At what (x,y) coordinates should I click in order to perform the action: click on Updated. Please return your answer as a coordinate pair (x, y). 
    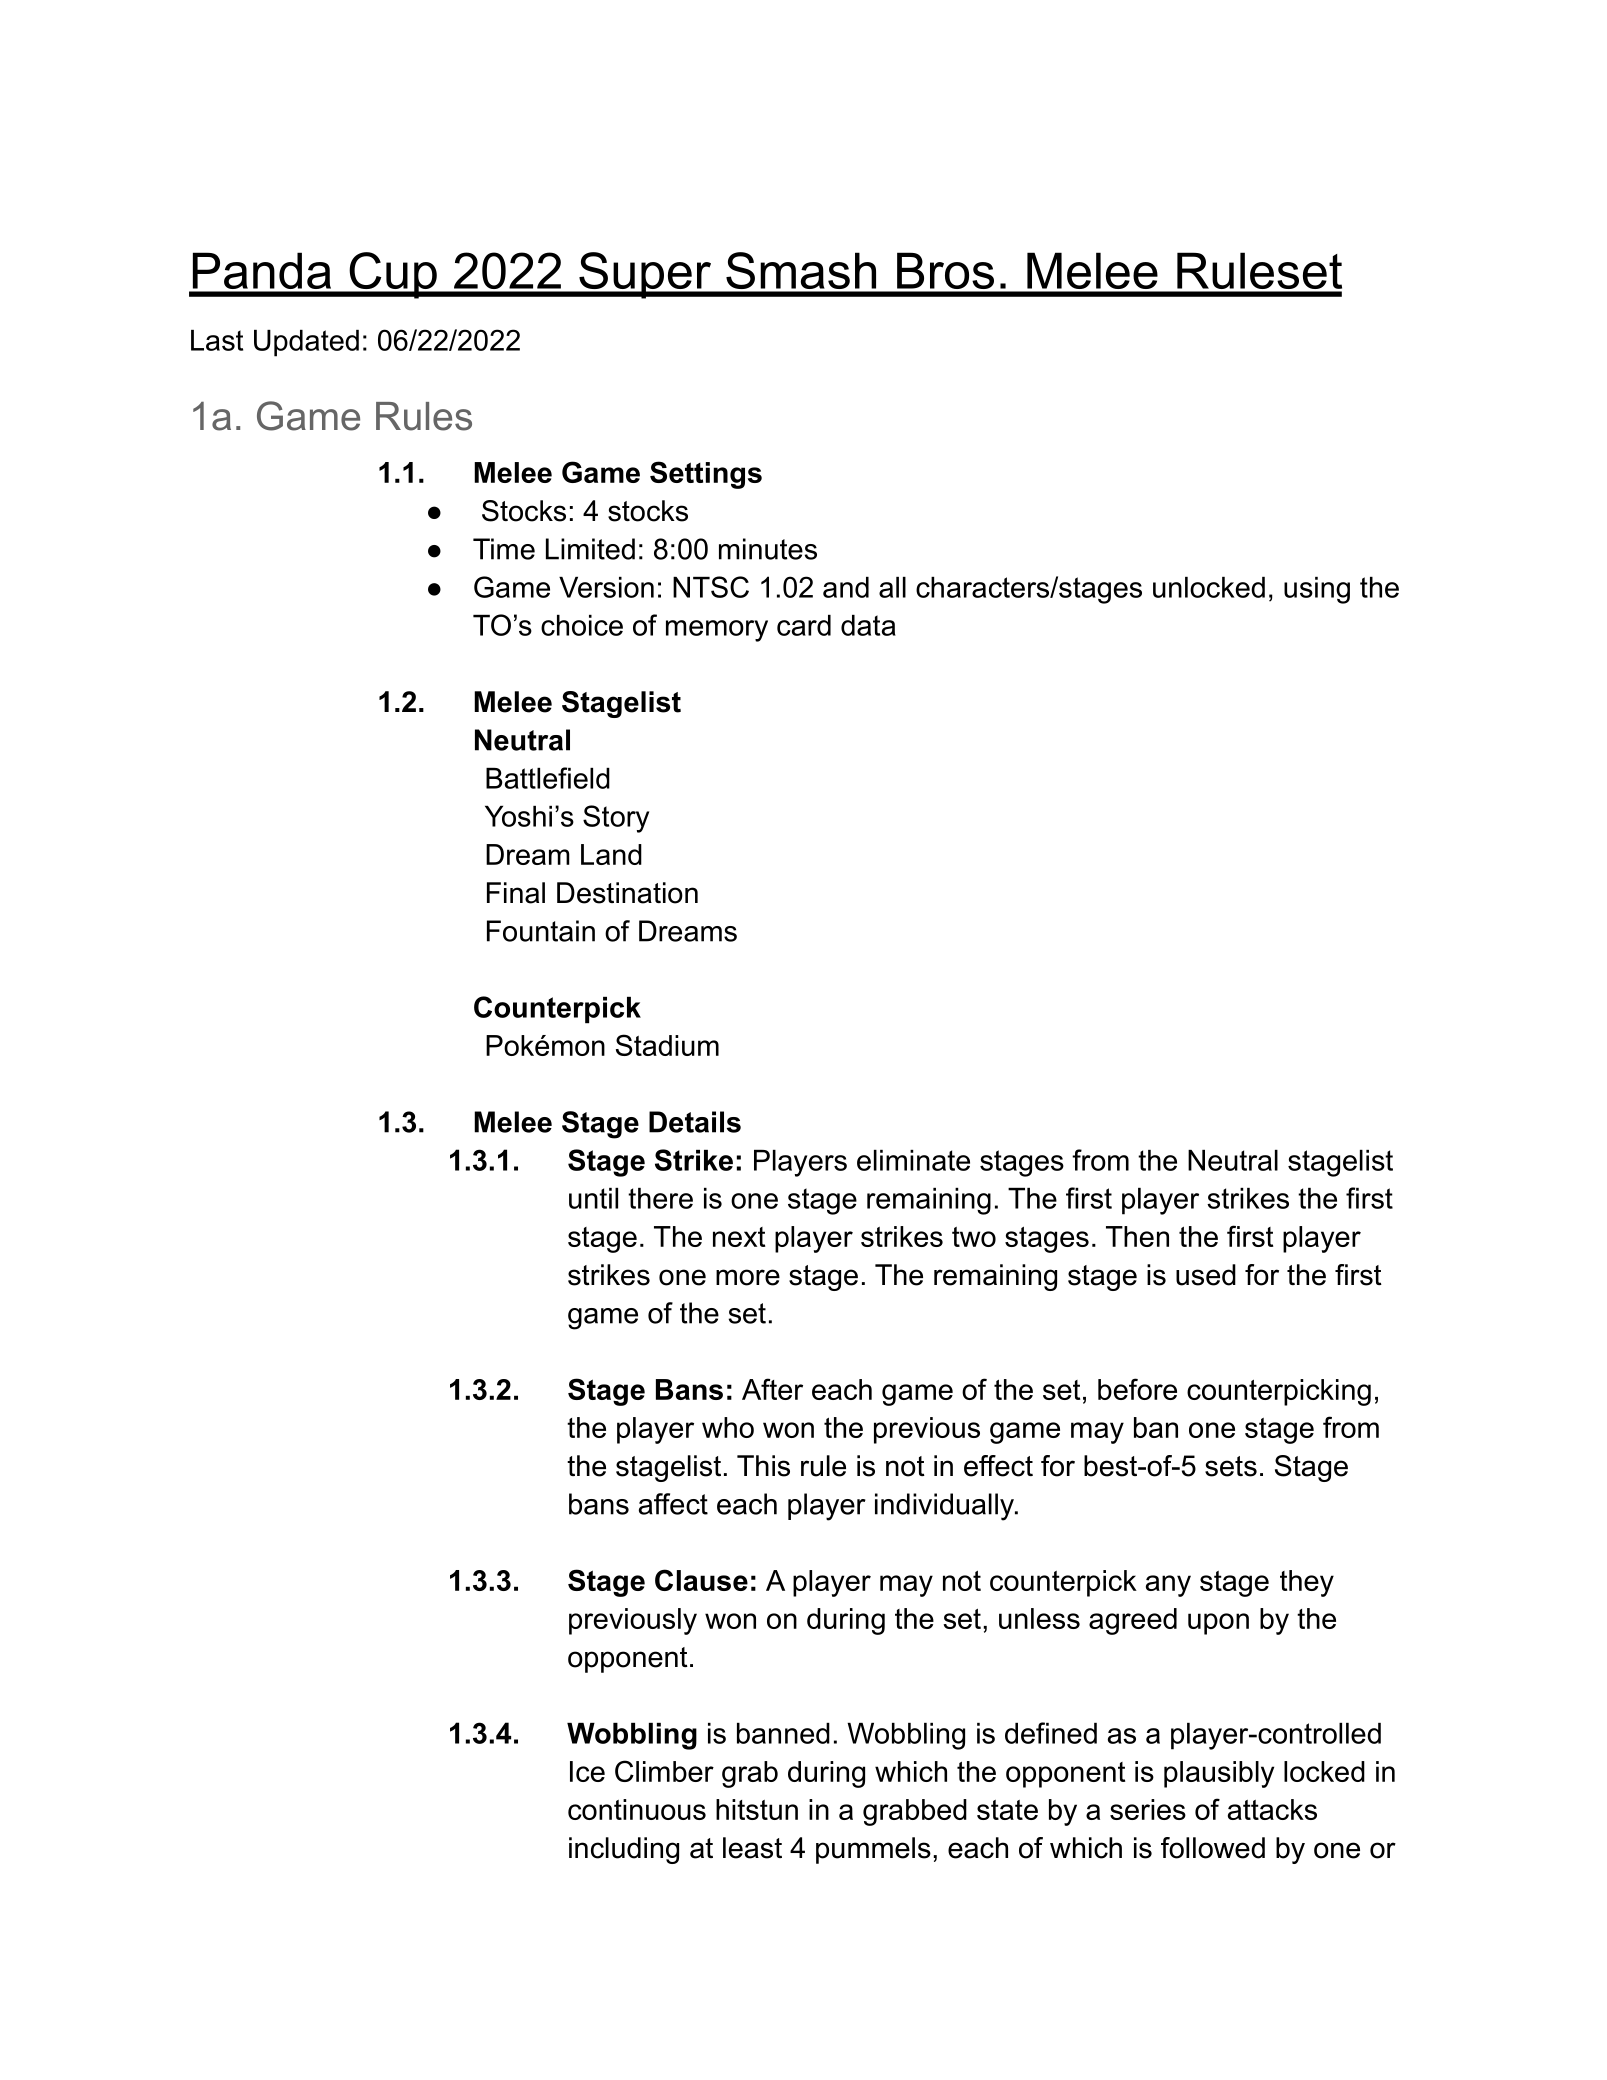
    Looking at the image, I should click on (306, 343).
